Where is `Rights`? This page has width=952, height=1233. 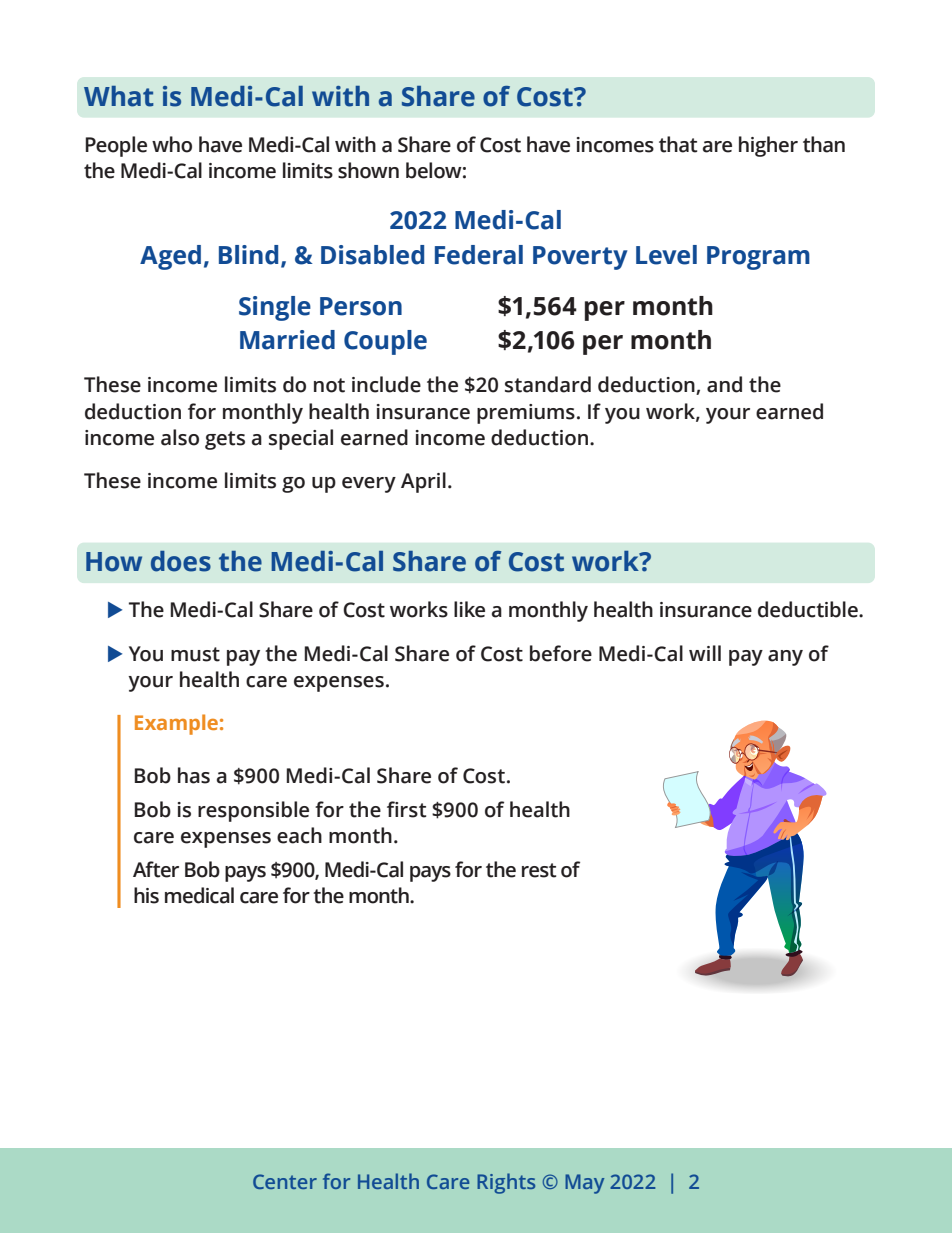
Rights is located at coordinates (506, 1183).
